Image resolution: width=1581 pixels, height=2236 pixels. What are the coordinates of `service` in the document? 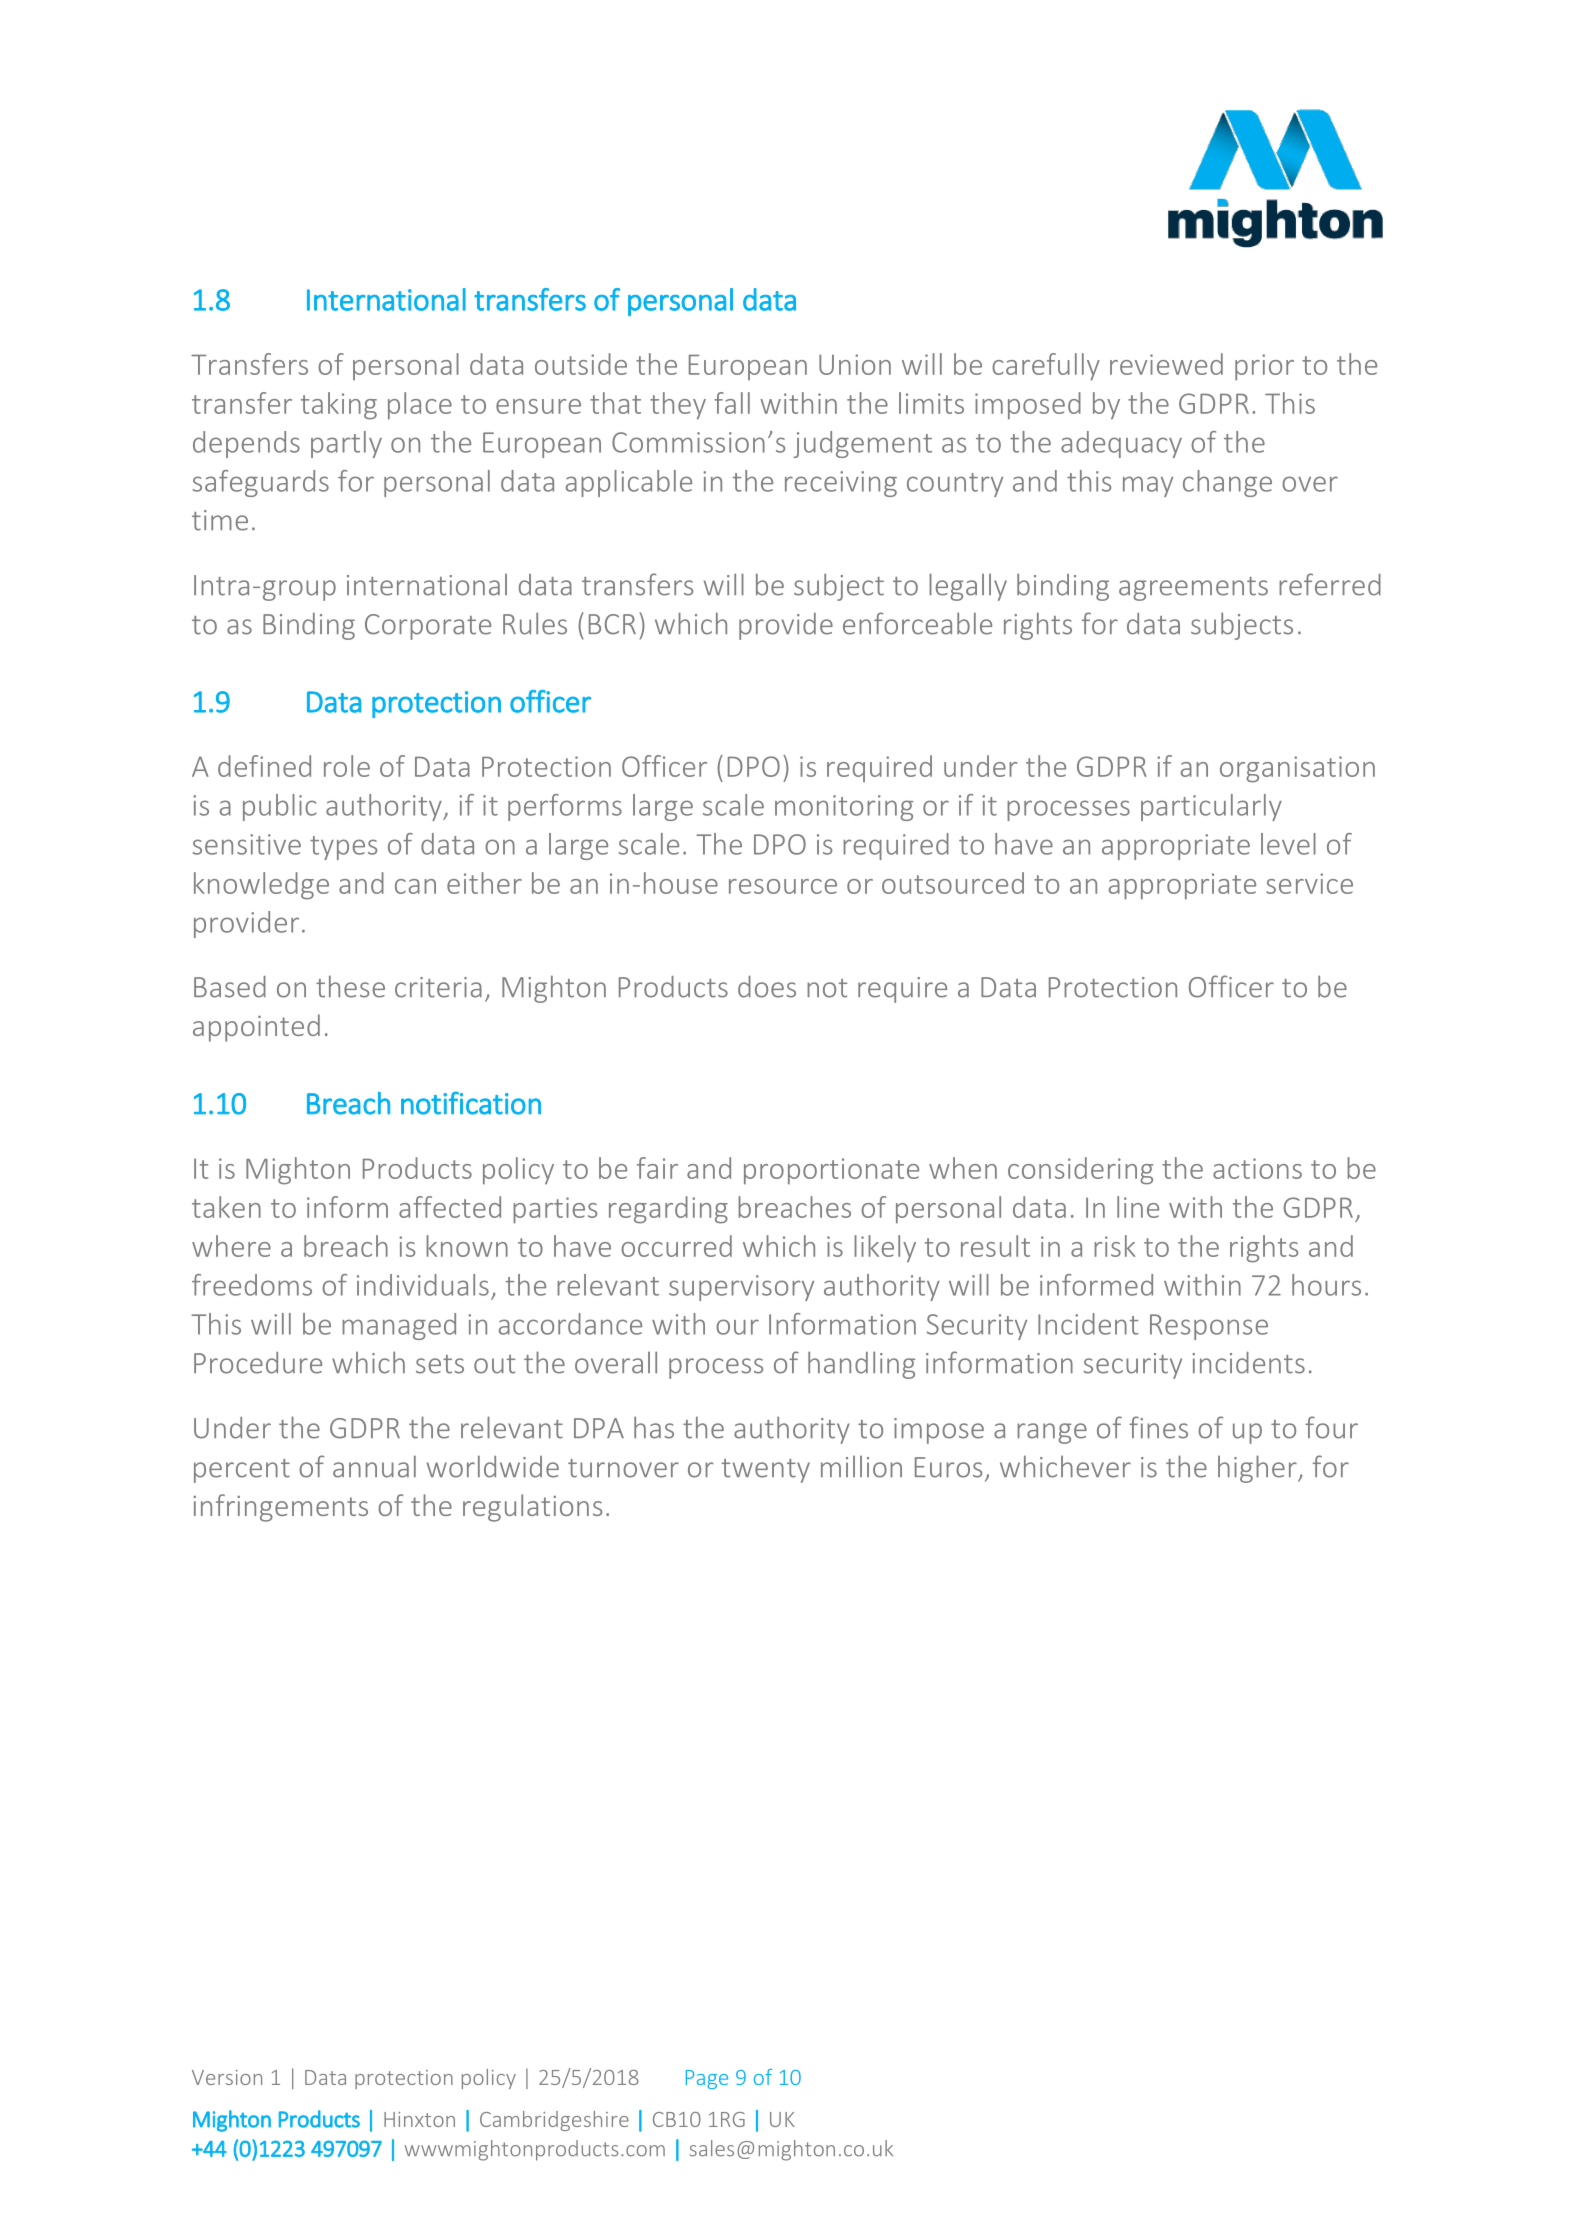 It's located at (1309, 883).
